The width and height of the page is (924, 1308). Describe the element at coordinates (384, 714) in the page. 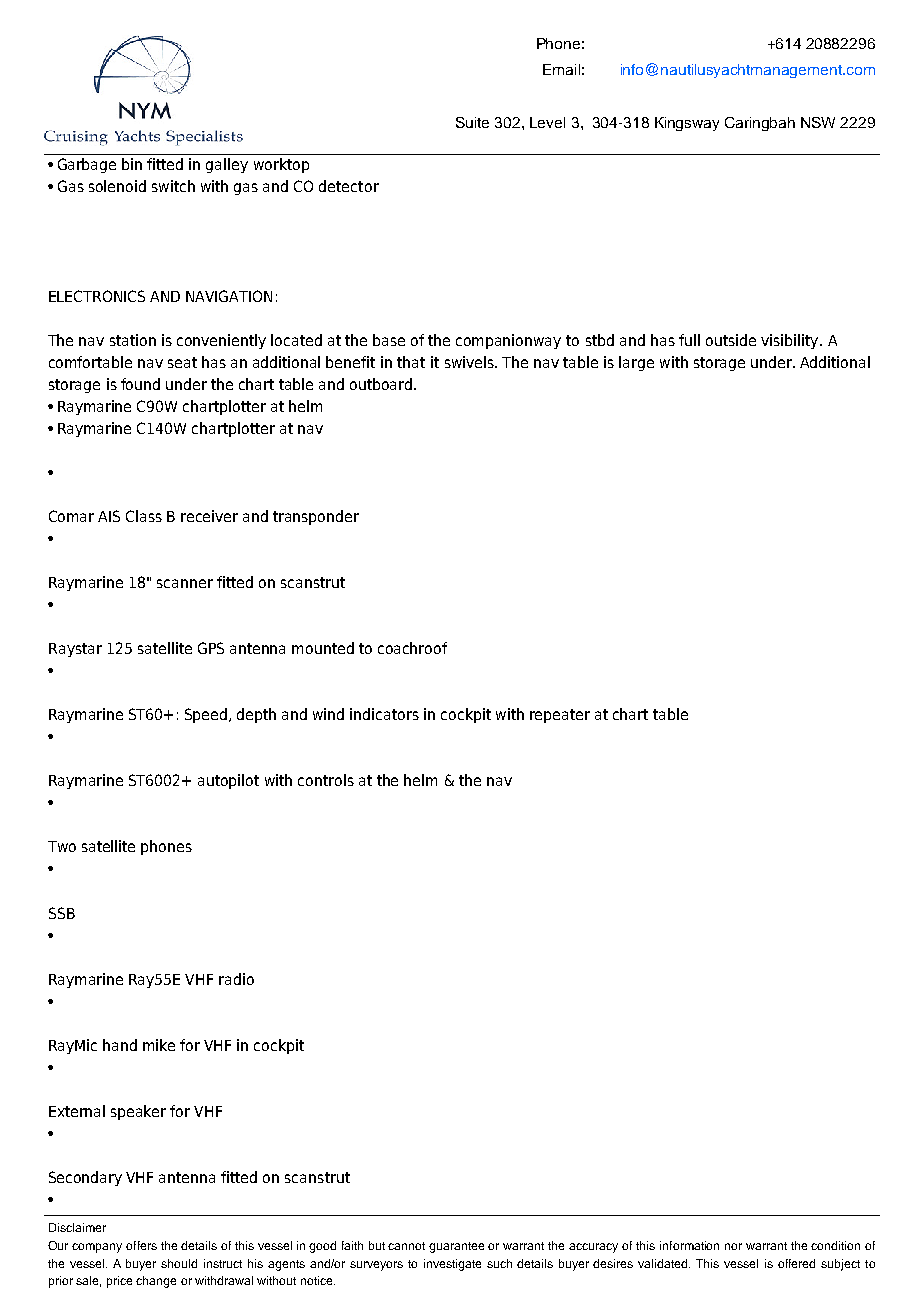

I see `indicators` at that location.
